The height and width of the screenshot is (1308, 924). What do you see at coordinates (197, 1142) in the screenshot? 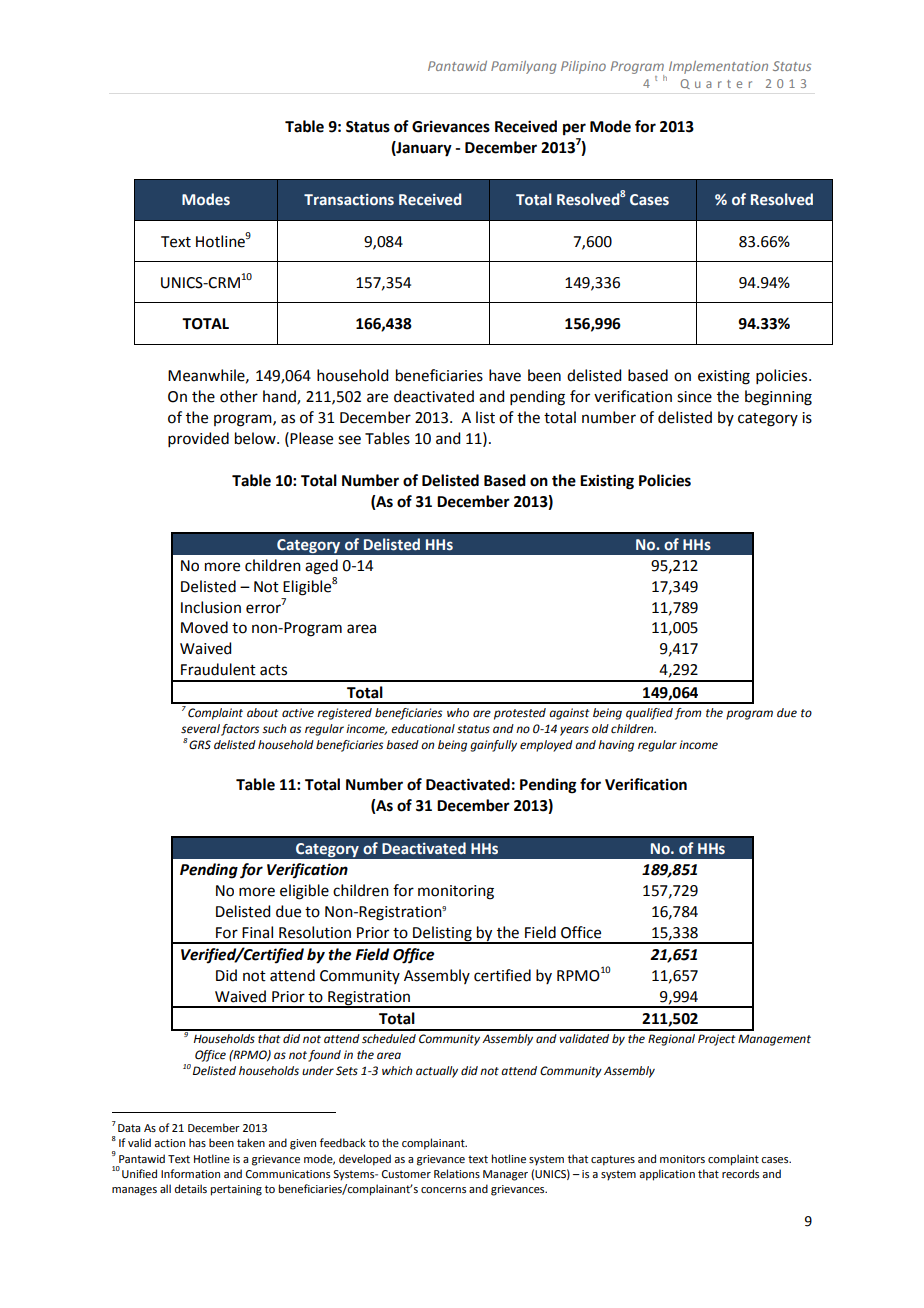
I see `has` at bounding box center [197, 1142].
